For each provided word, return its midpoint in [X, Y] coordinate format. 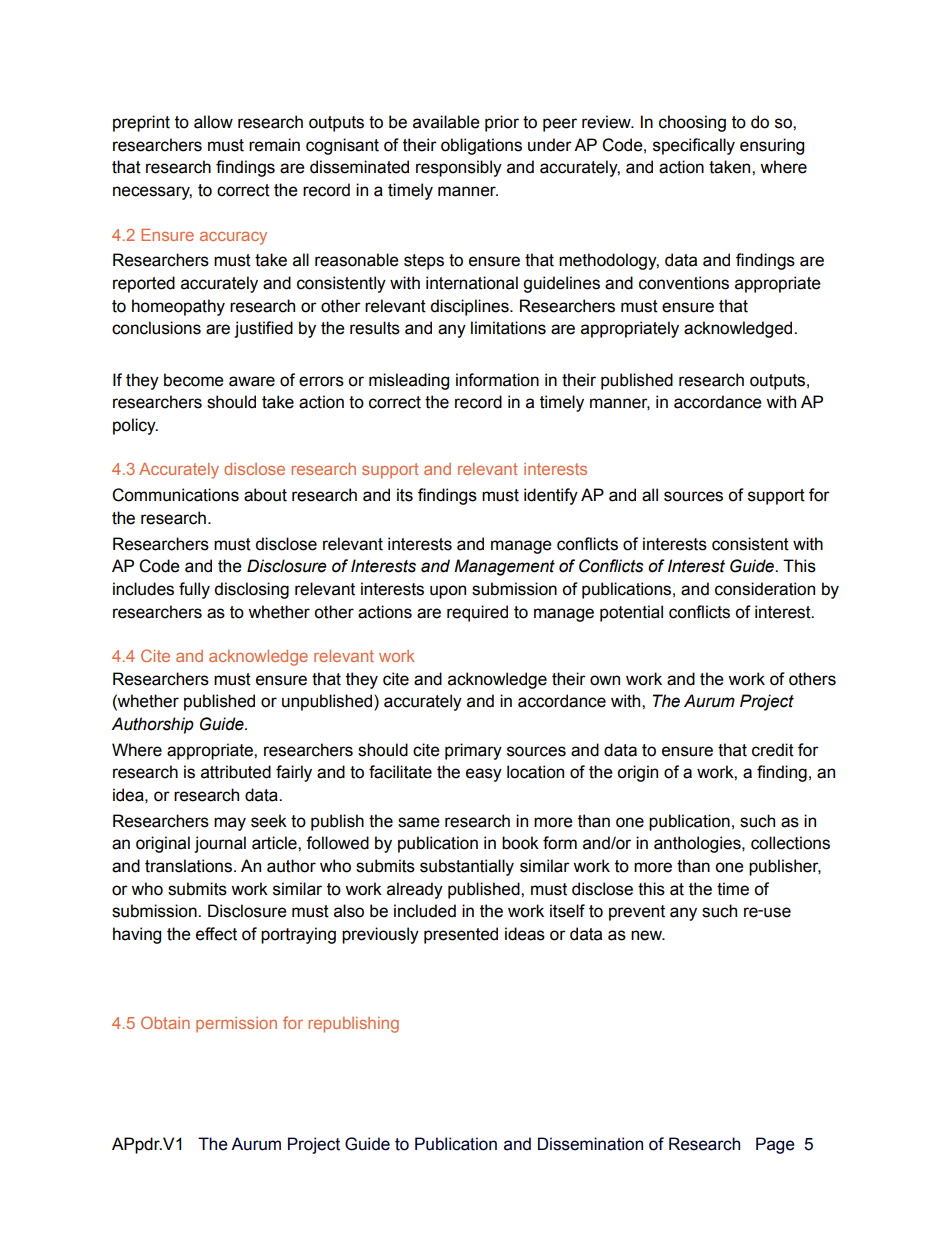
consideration [765, 589]
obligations [481, 146]
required [477, 613]
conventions [684, 283]
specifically [694, 146]
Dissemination [590, 1144]
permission [236, 1025]
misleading [409, 381]
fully [194, 590]
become [194, 380]
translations [190, 866]
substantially [467, 867]
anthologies [698, 844]
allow [213, 122]
